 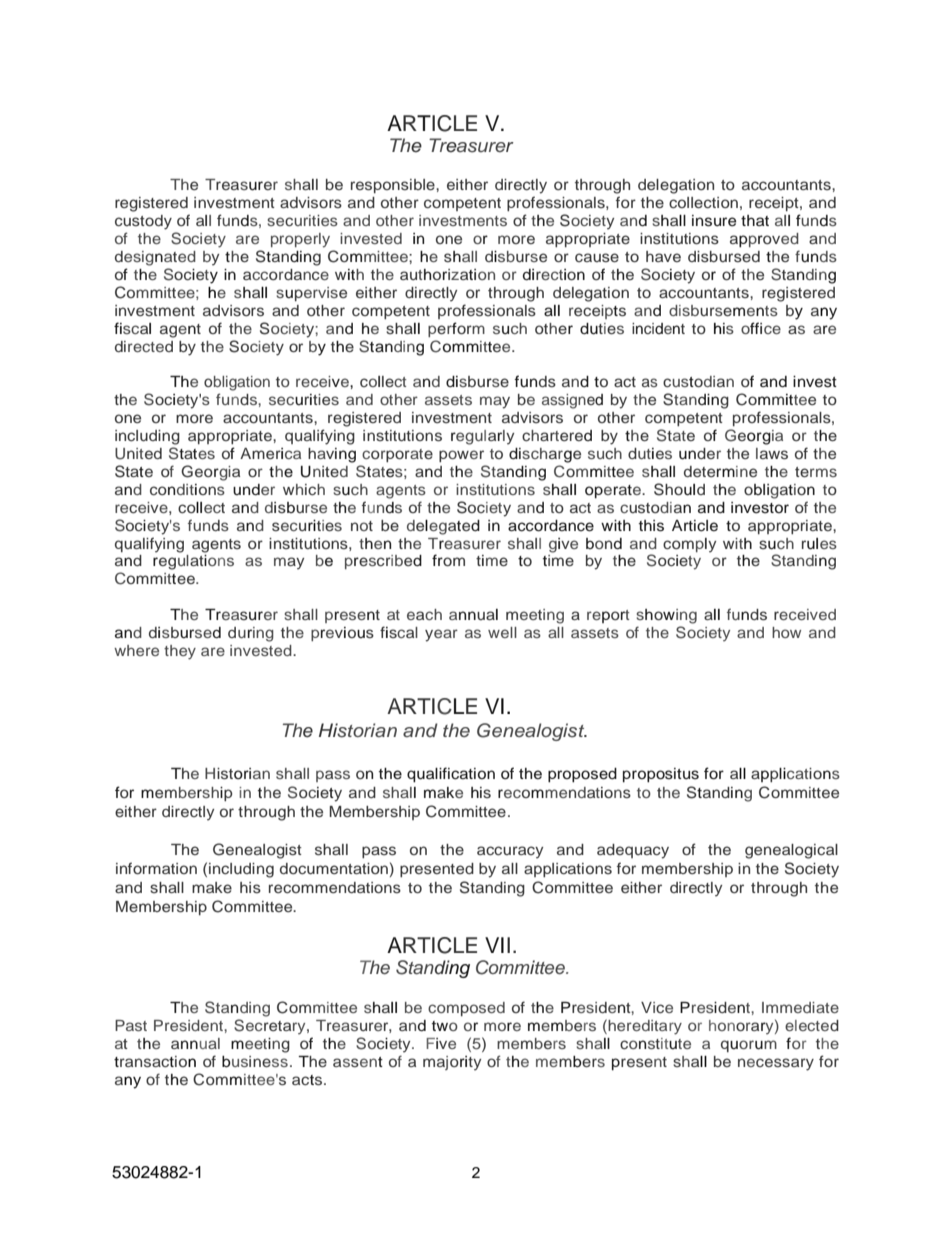 What do you see at coordinates (255, 1062) in the screenshot?
I see `business` at bounding box center [255, 1062].
